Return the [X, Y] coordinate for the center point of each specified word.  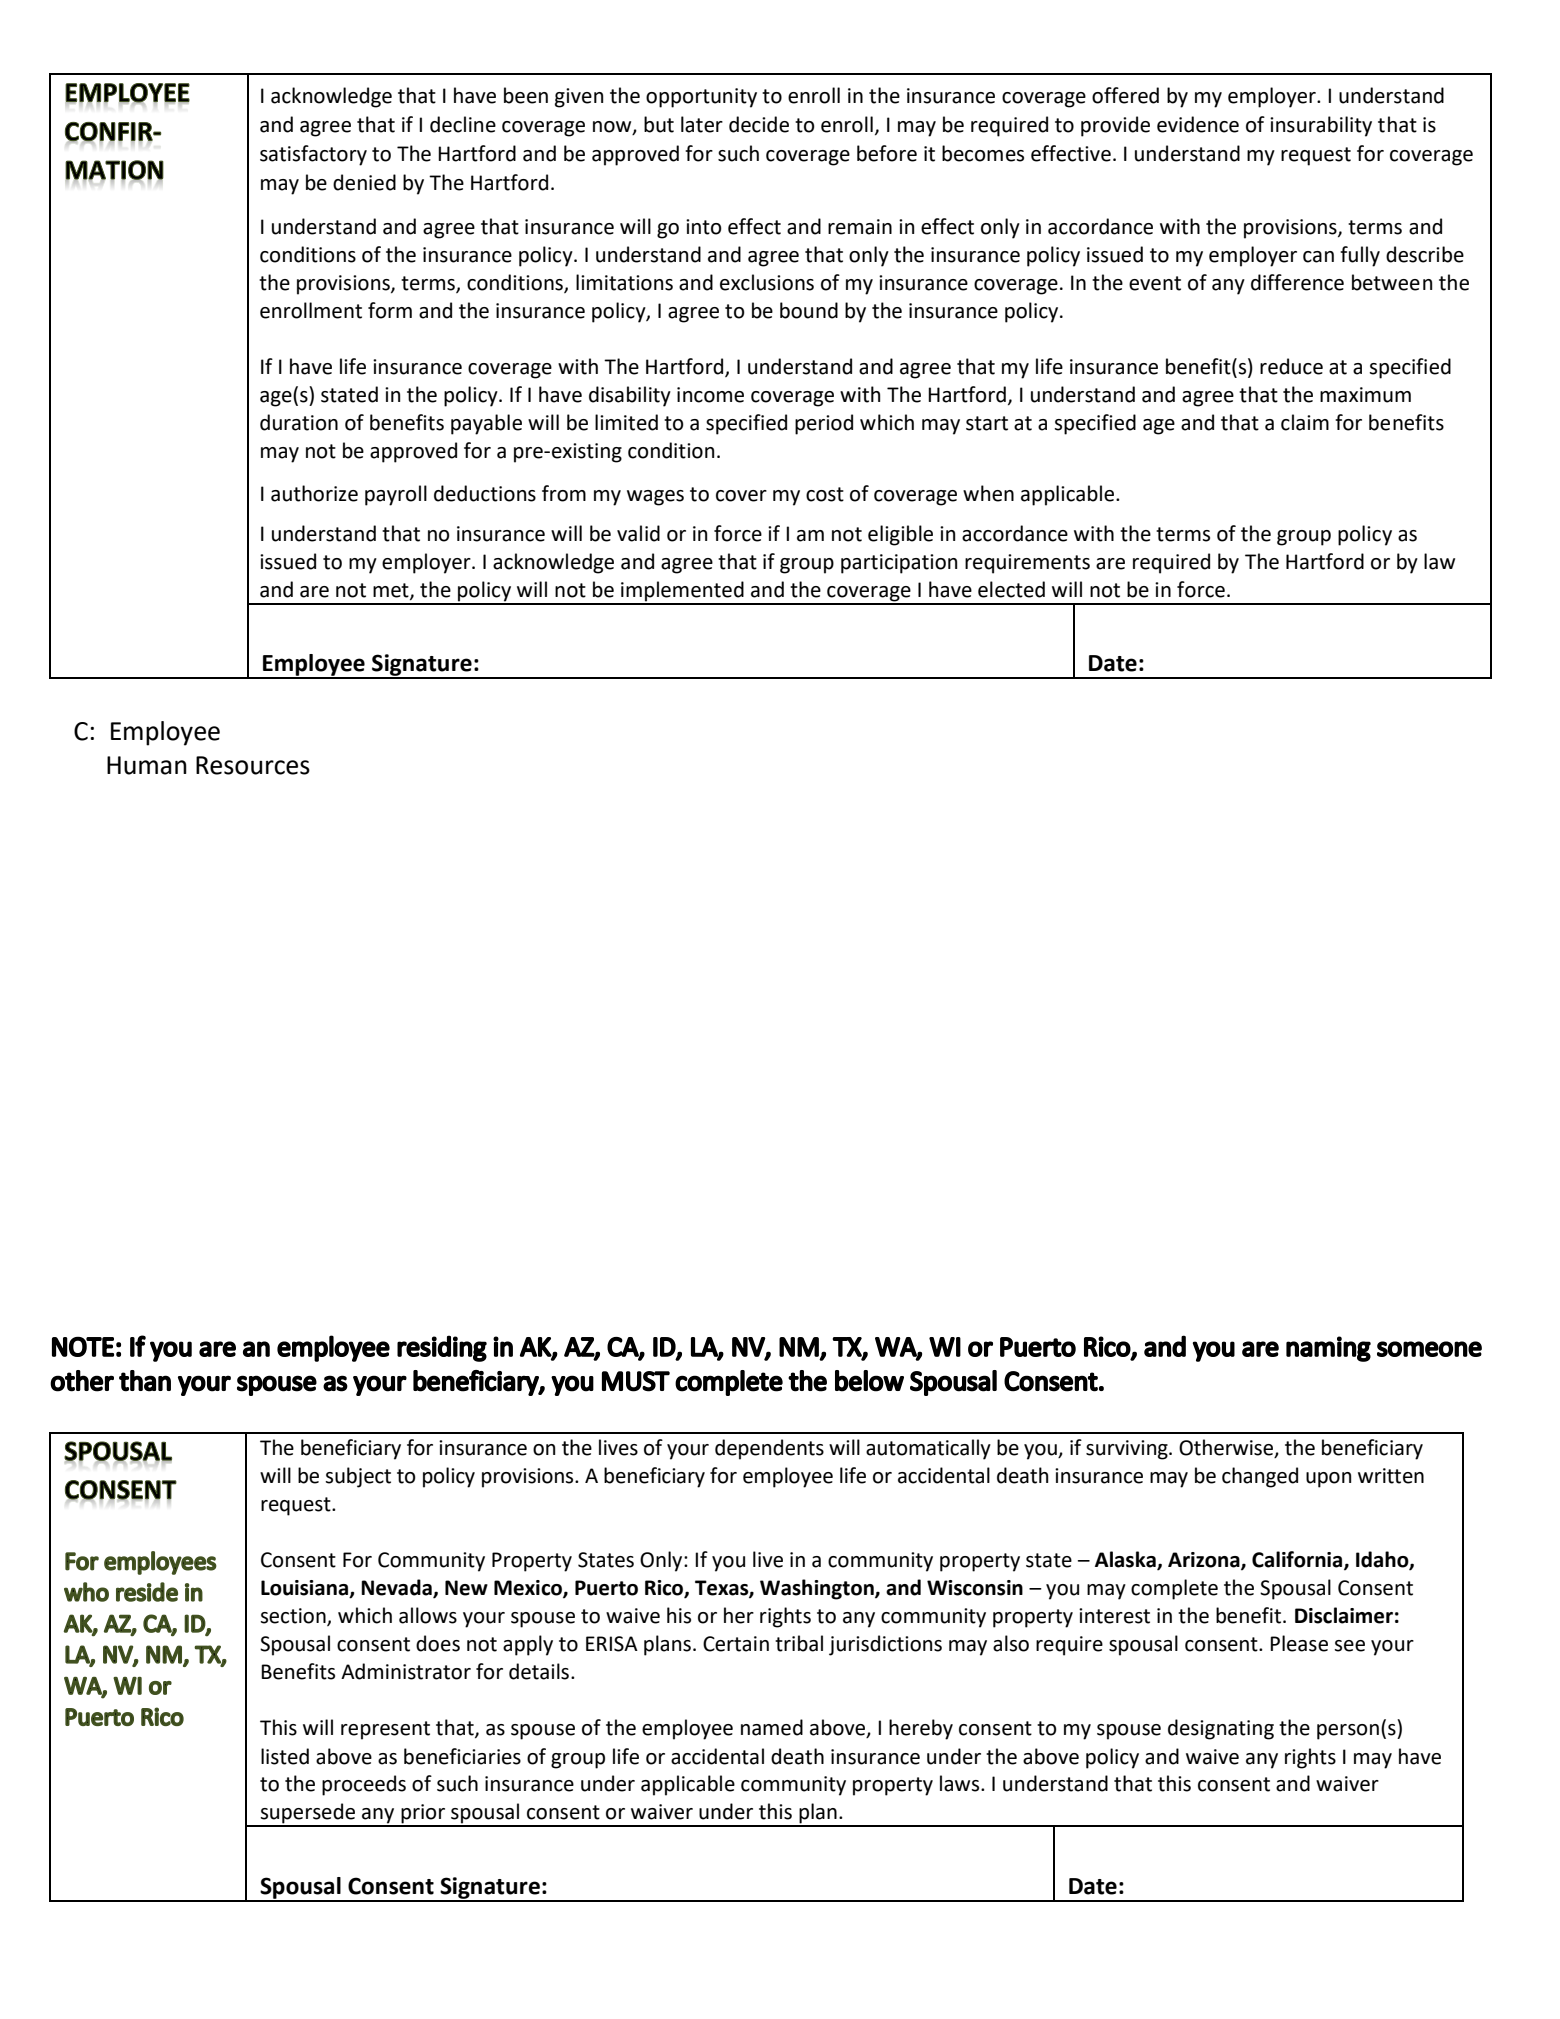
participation [899, 564]
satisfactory [313, 155]
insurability [1321, 126]
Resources [253, 765]
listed [285, 1756]
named [772, 1727]
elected [1011, 589]
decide [759, 124]
